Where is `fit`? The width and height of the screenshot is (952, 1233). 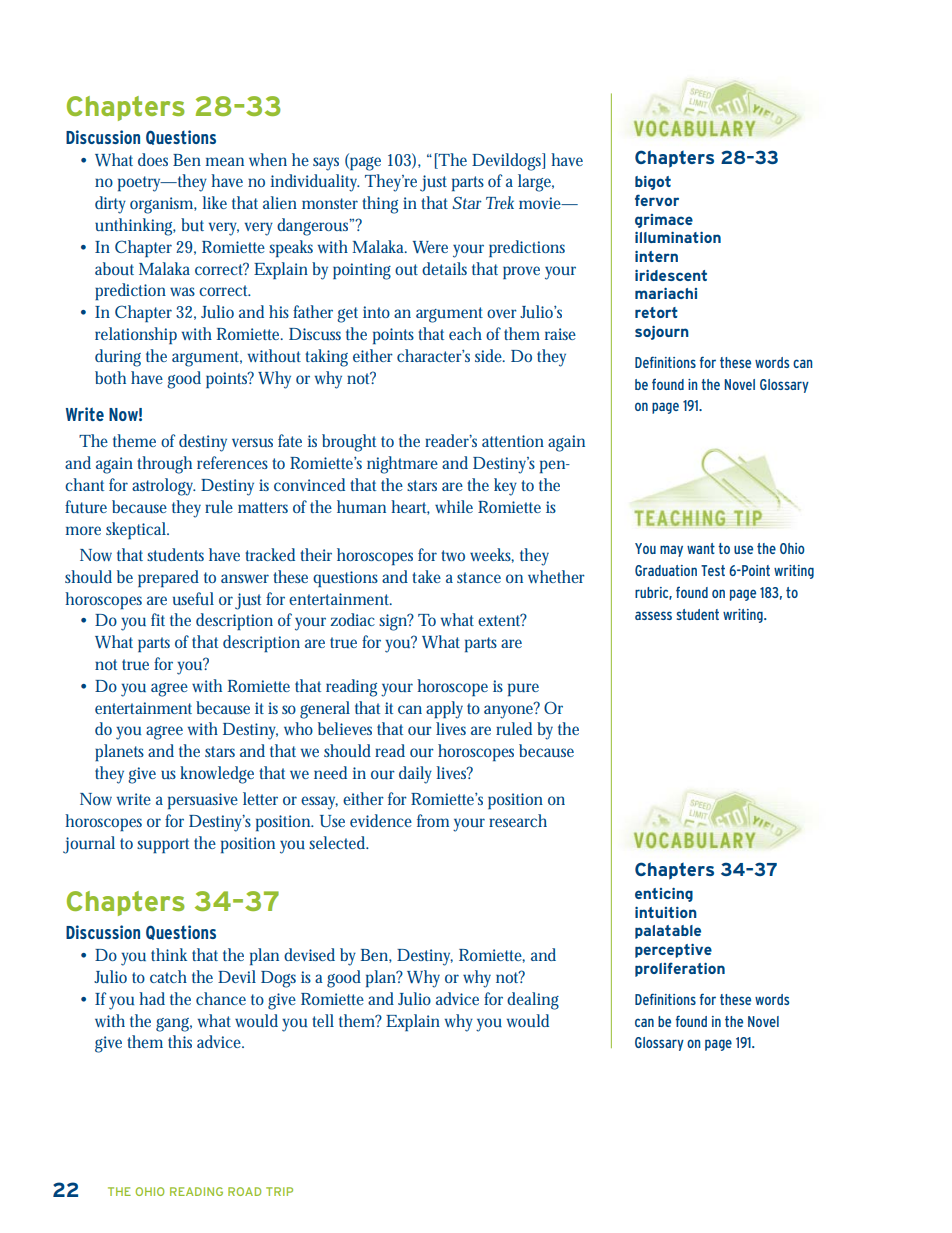
fit is located at coordinates (158, 619).
